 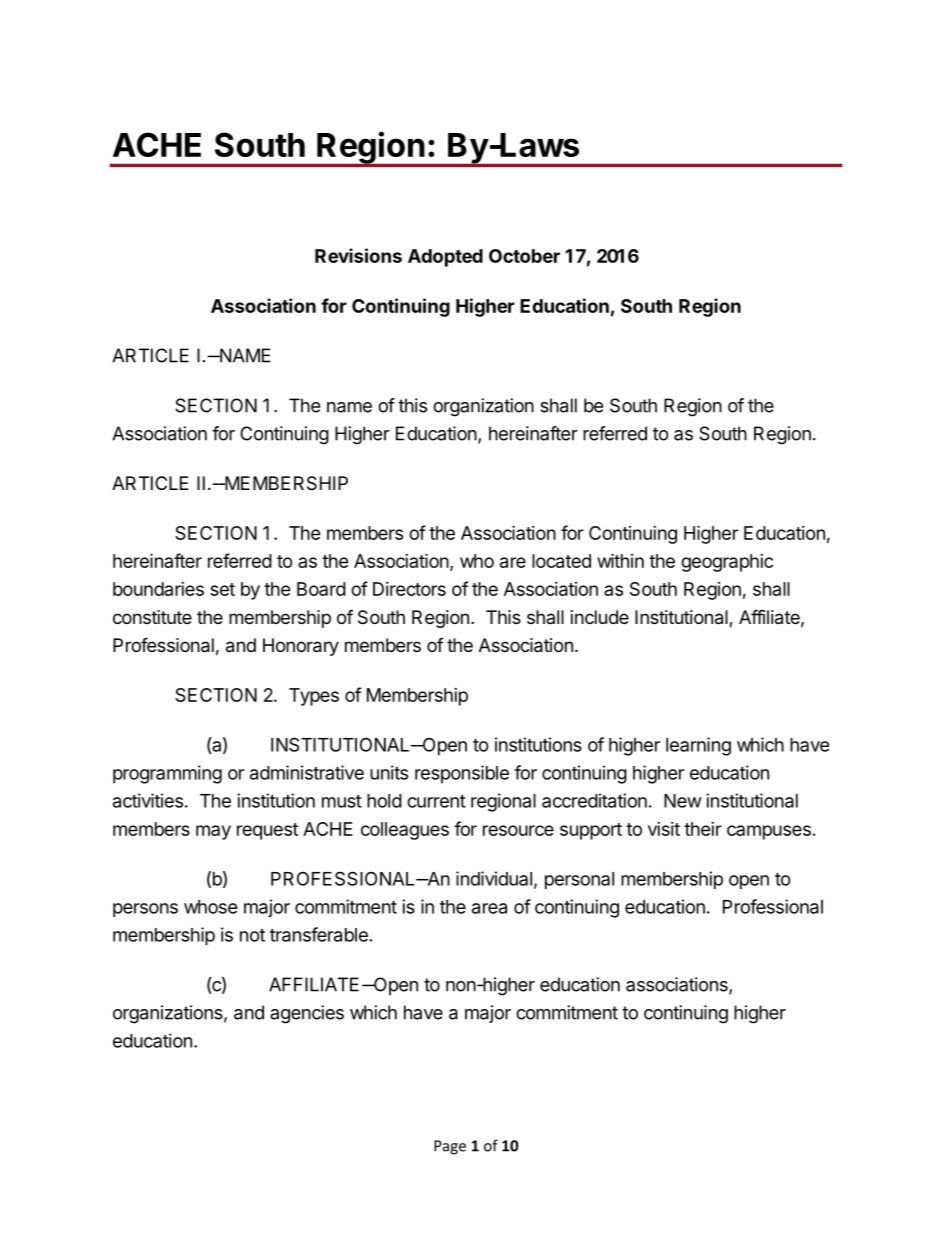 What do you see at coordinates (524, 256) in the screenshot?
I see `October` at bounding box center [524, 256].
